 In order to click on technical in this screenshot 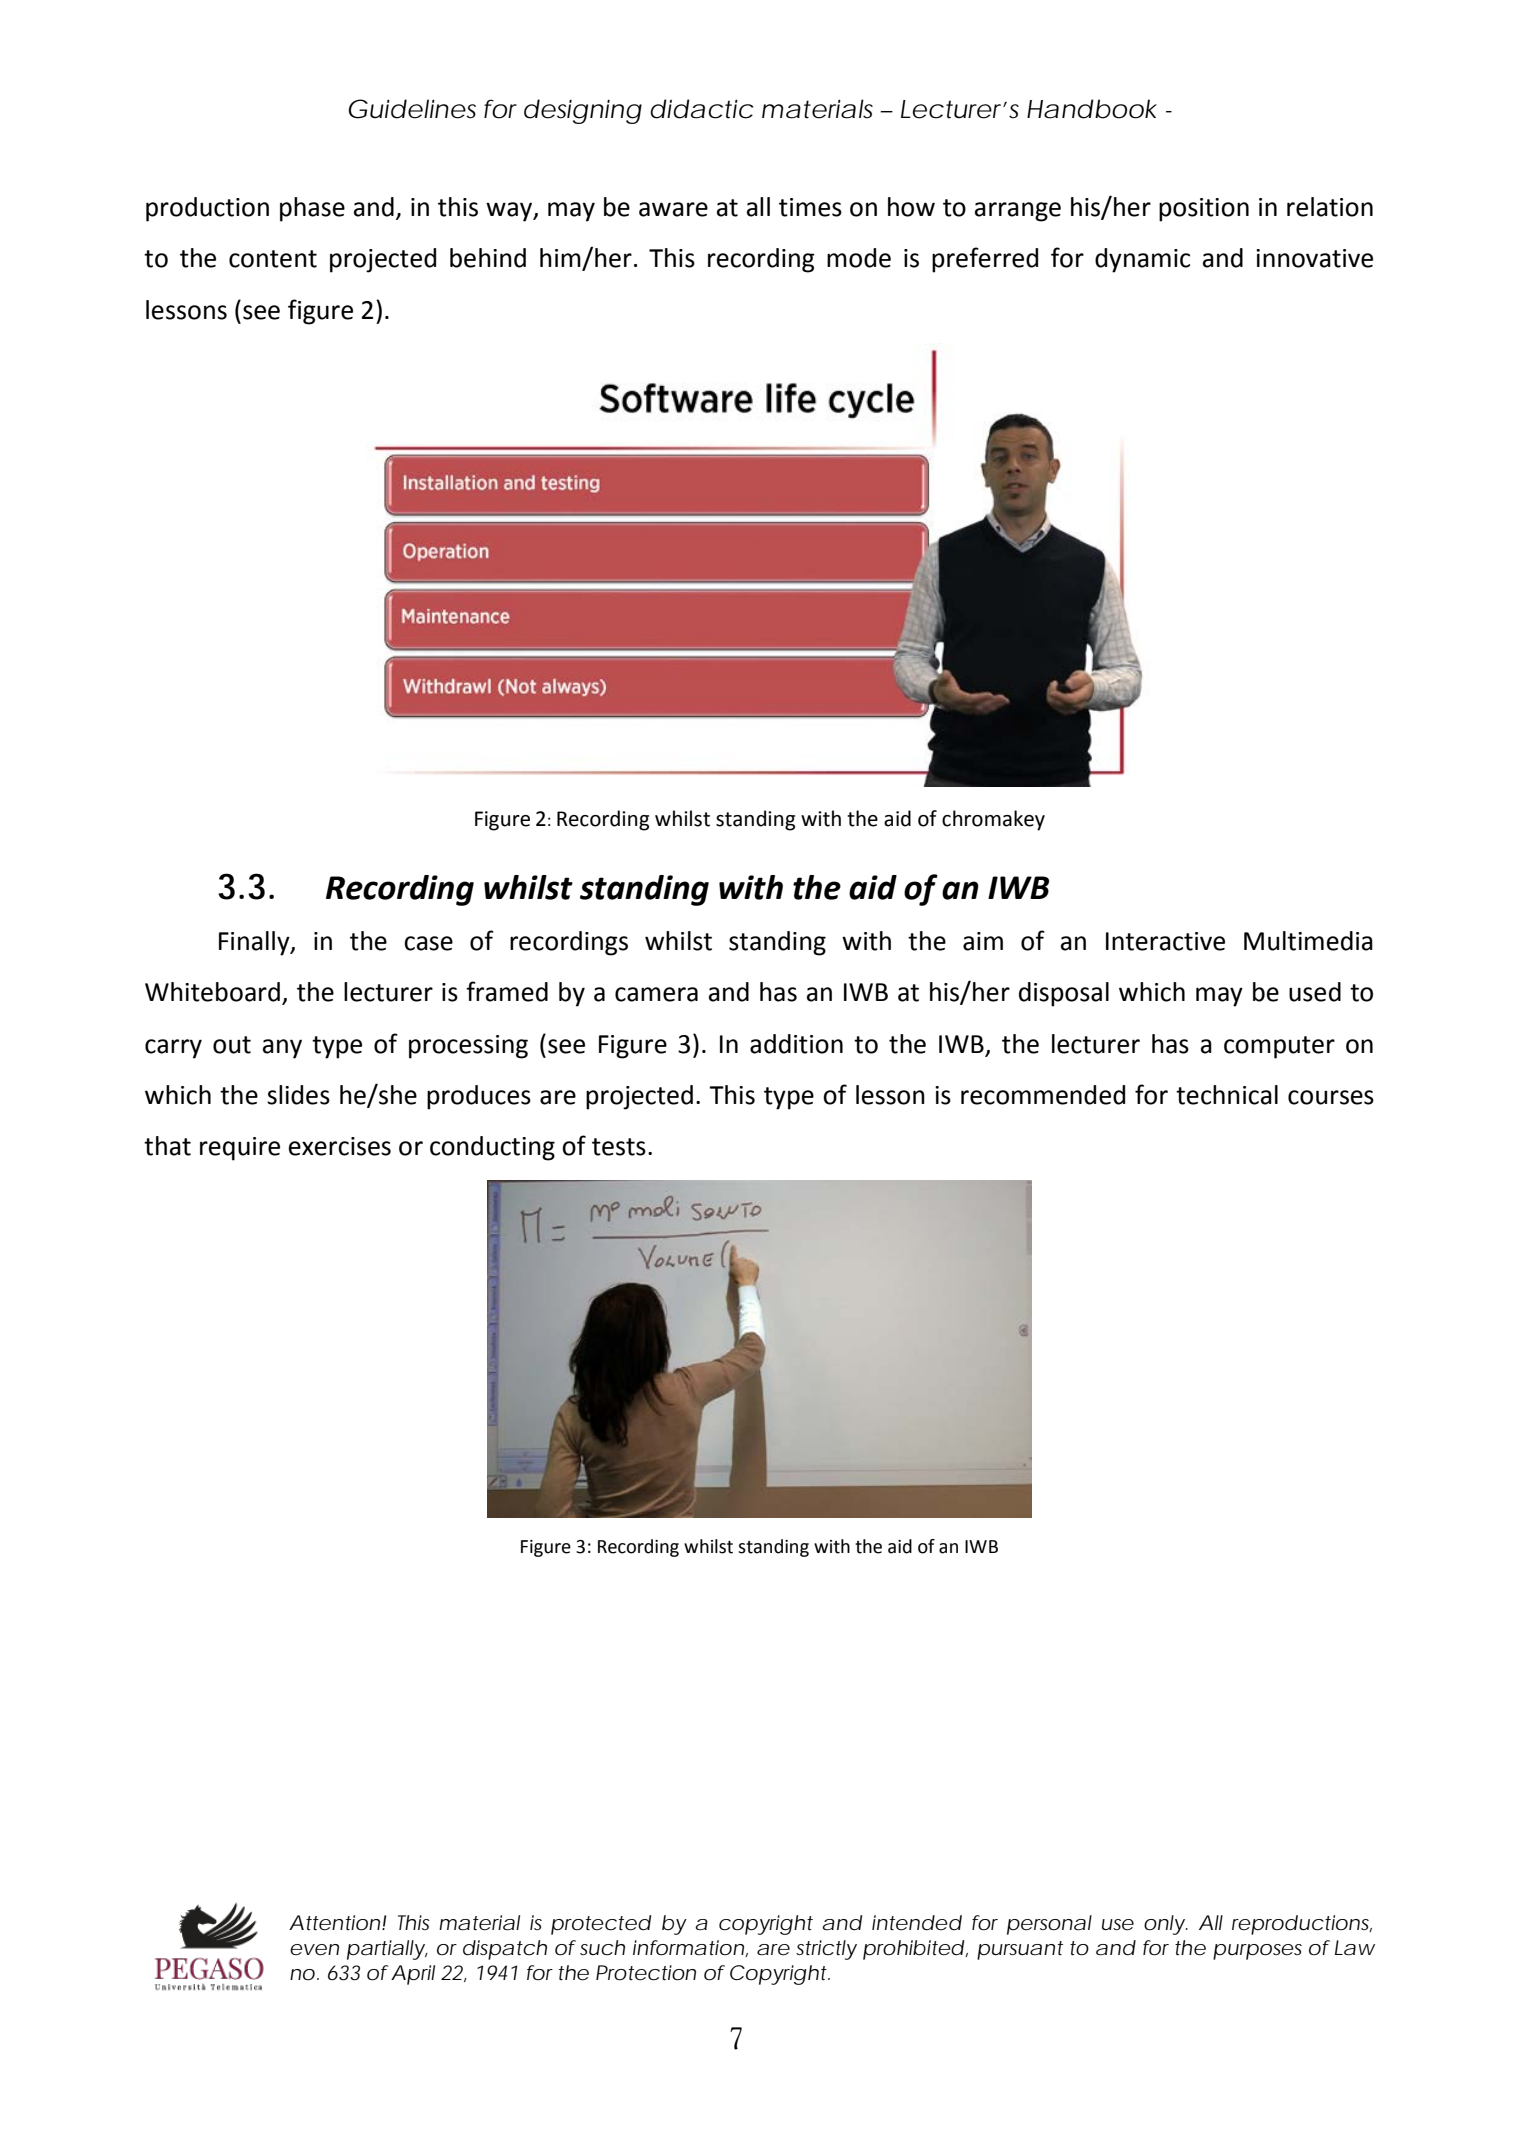, I will do `click(1227, 1095)`.
